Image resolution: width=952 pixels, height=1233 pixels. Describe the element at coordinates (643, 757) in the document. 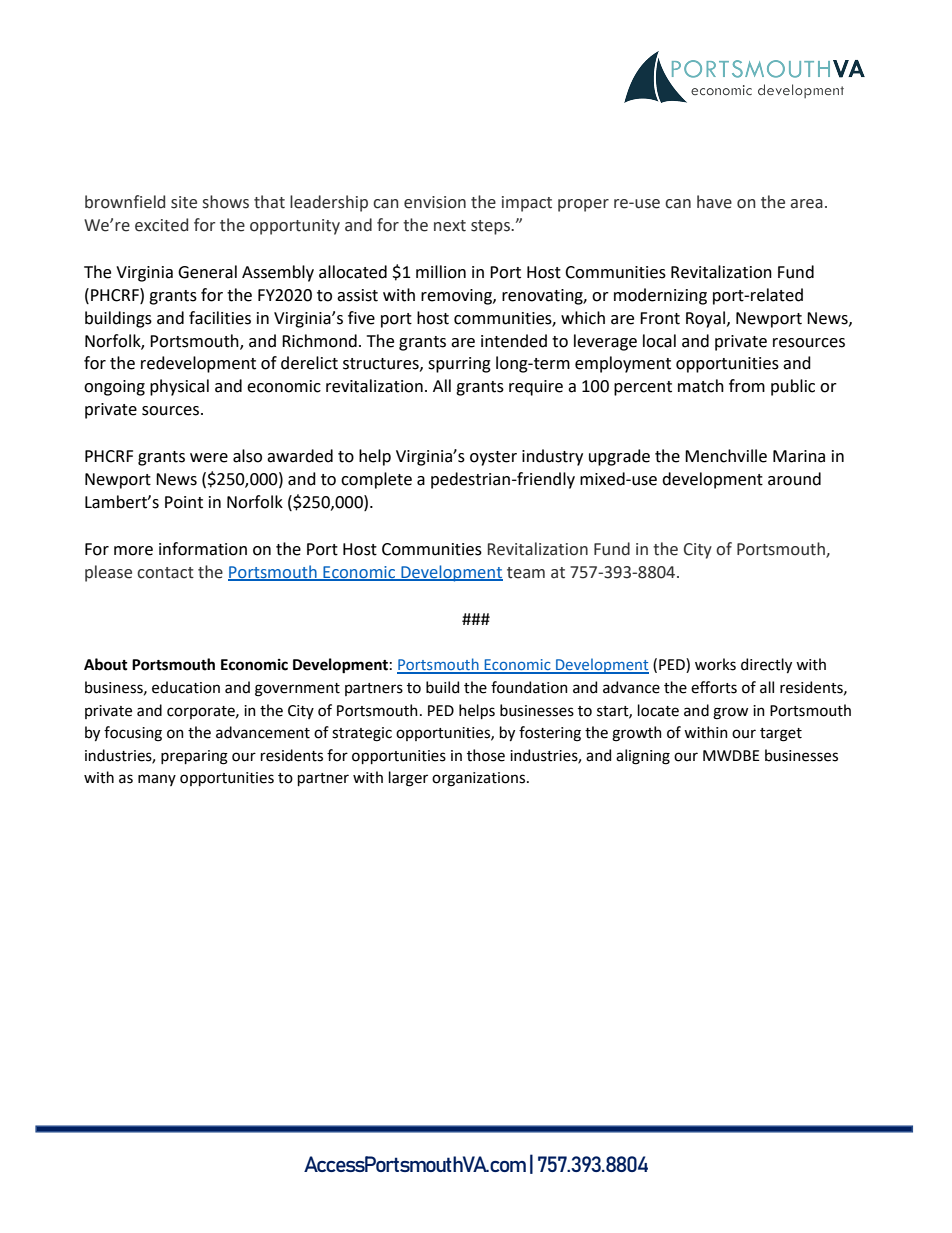

I see `aligning` at that location.
